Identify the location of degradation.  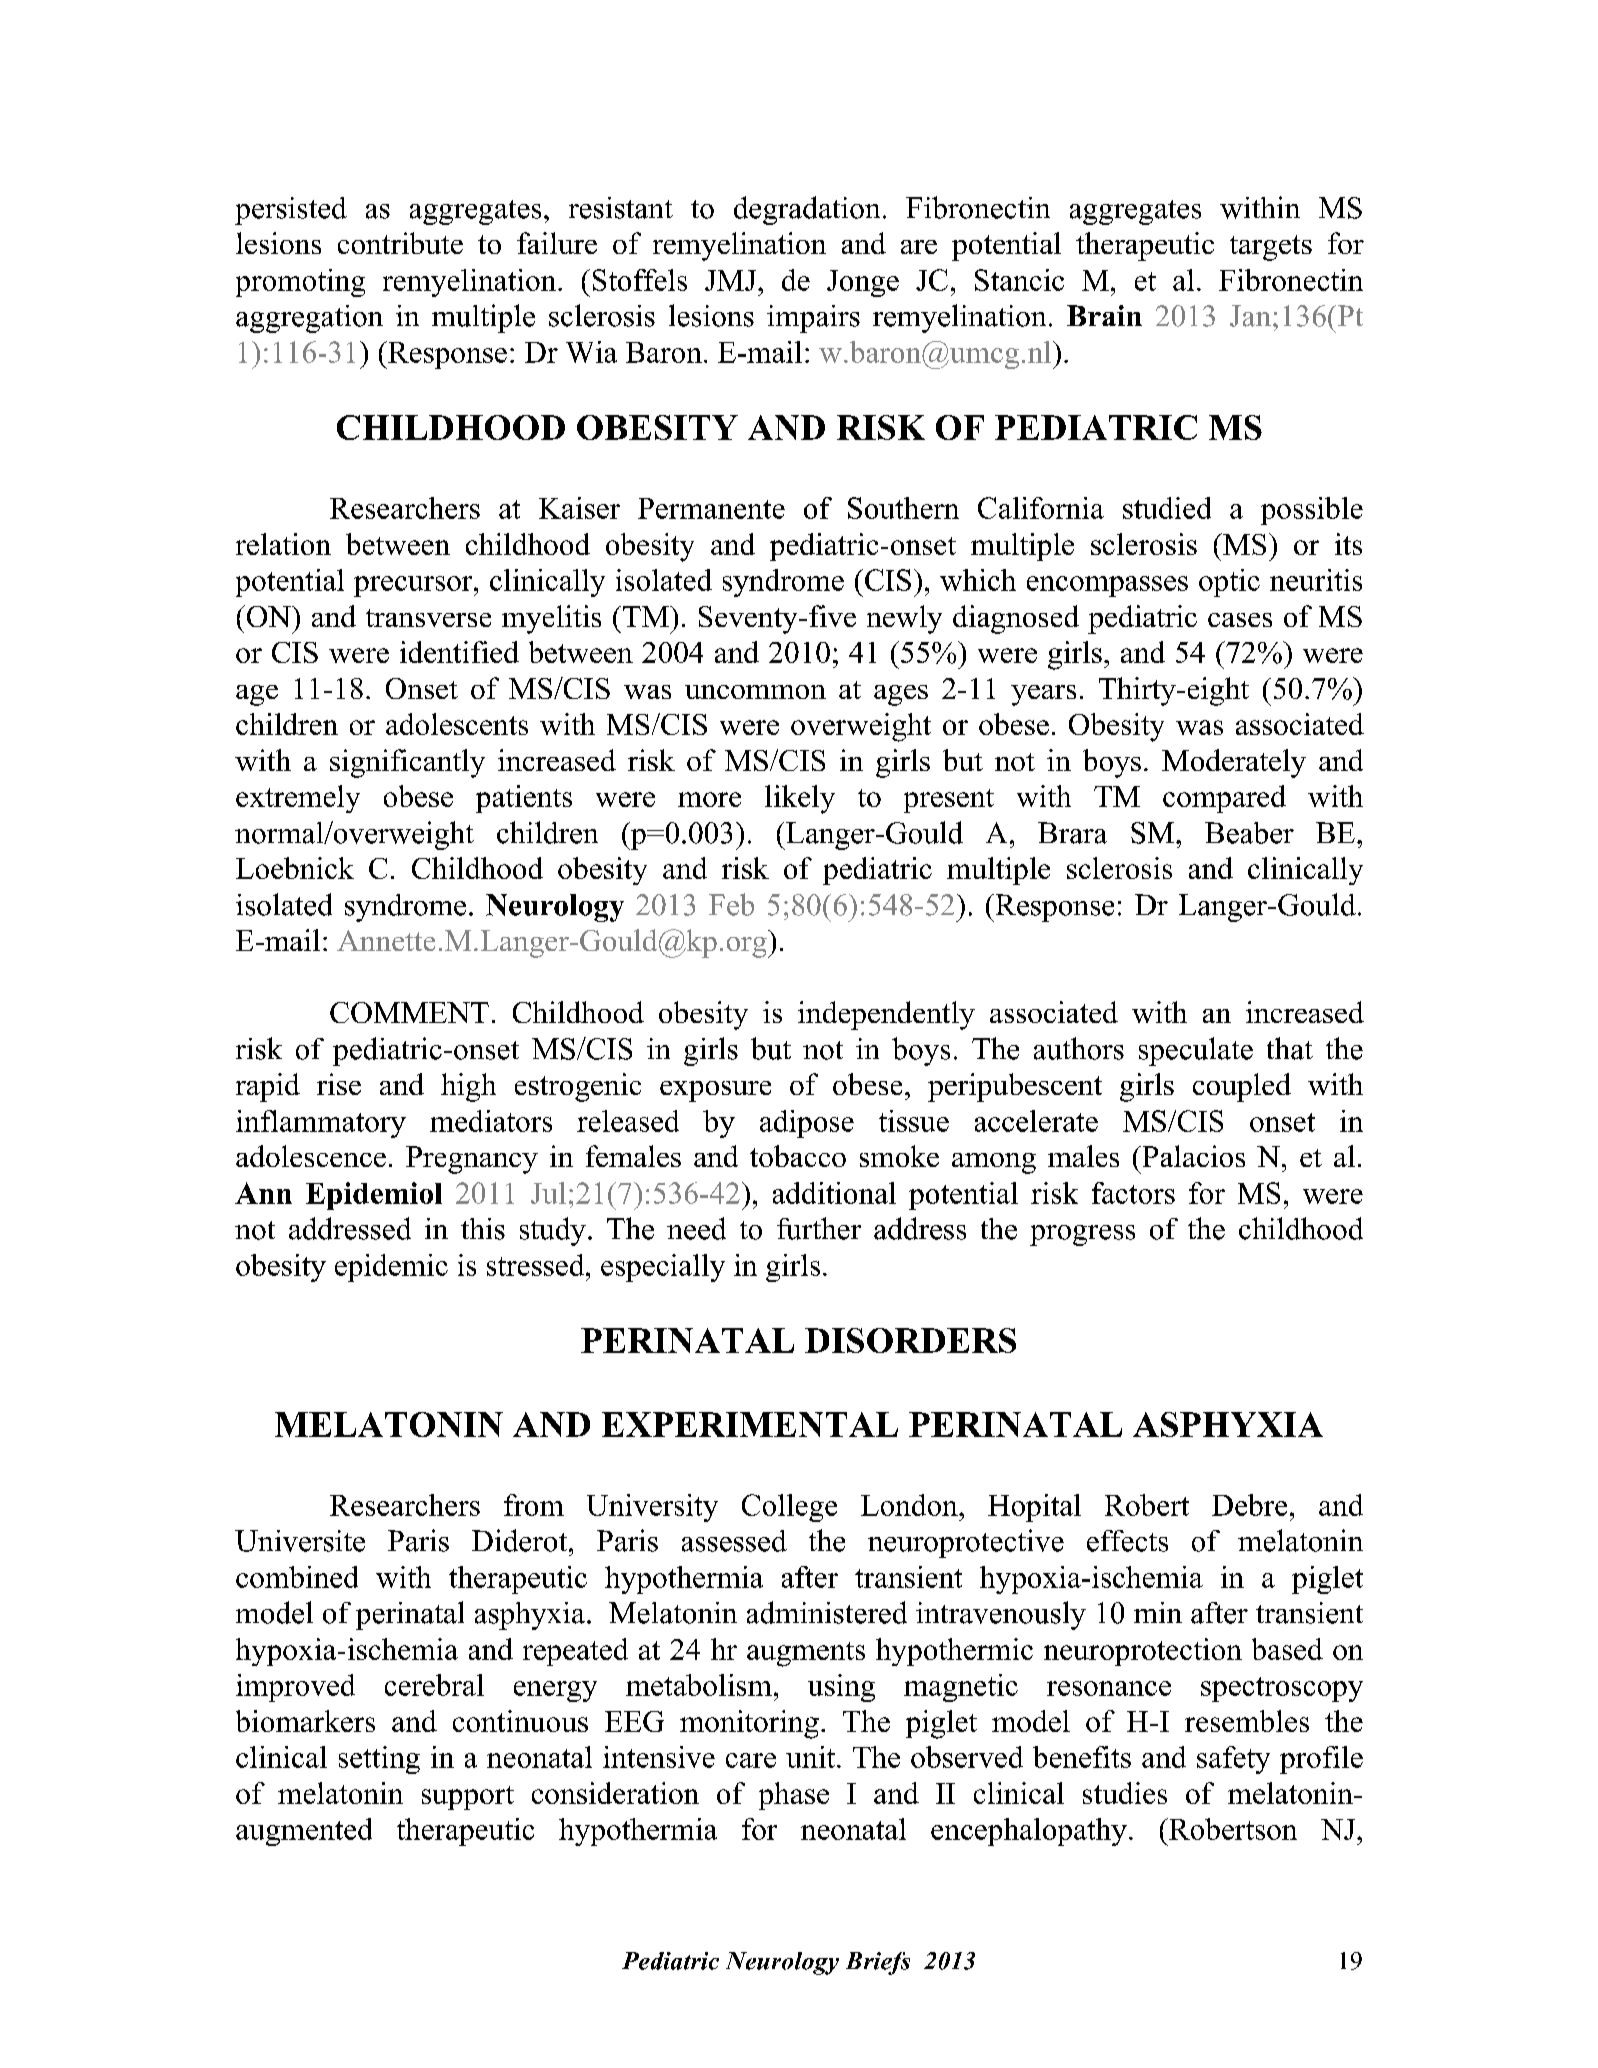
(807, 210).
